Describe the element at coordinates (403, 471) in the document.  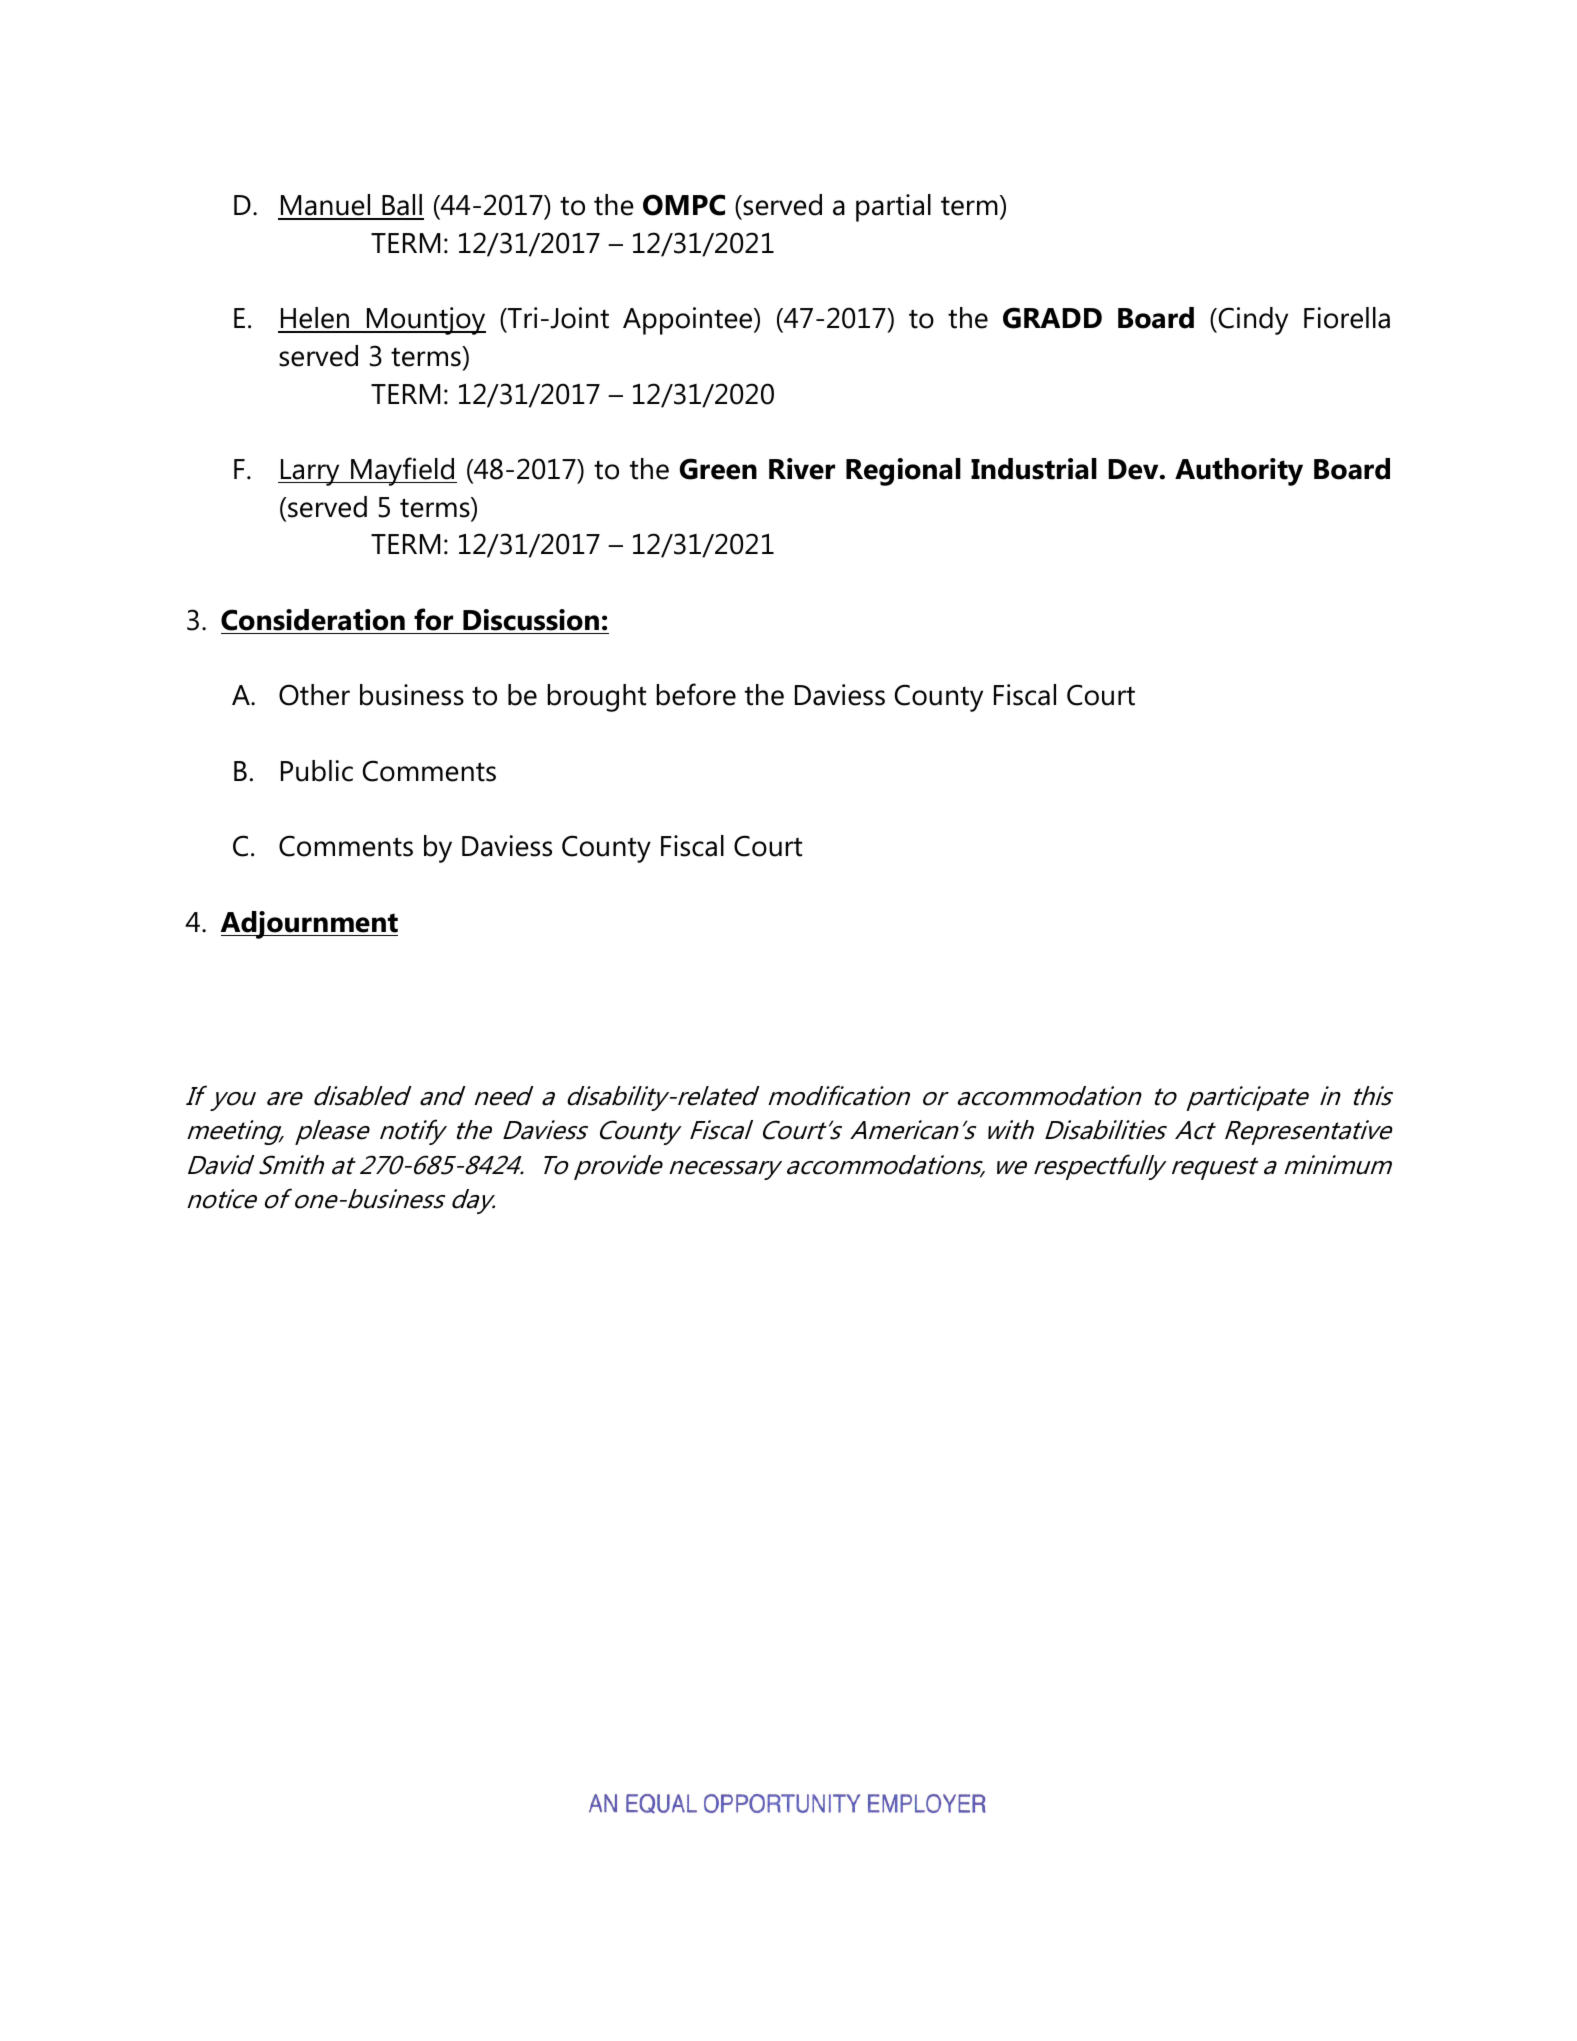
I see `Mayfield` at that location.
